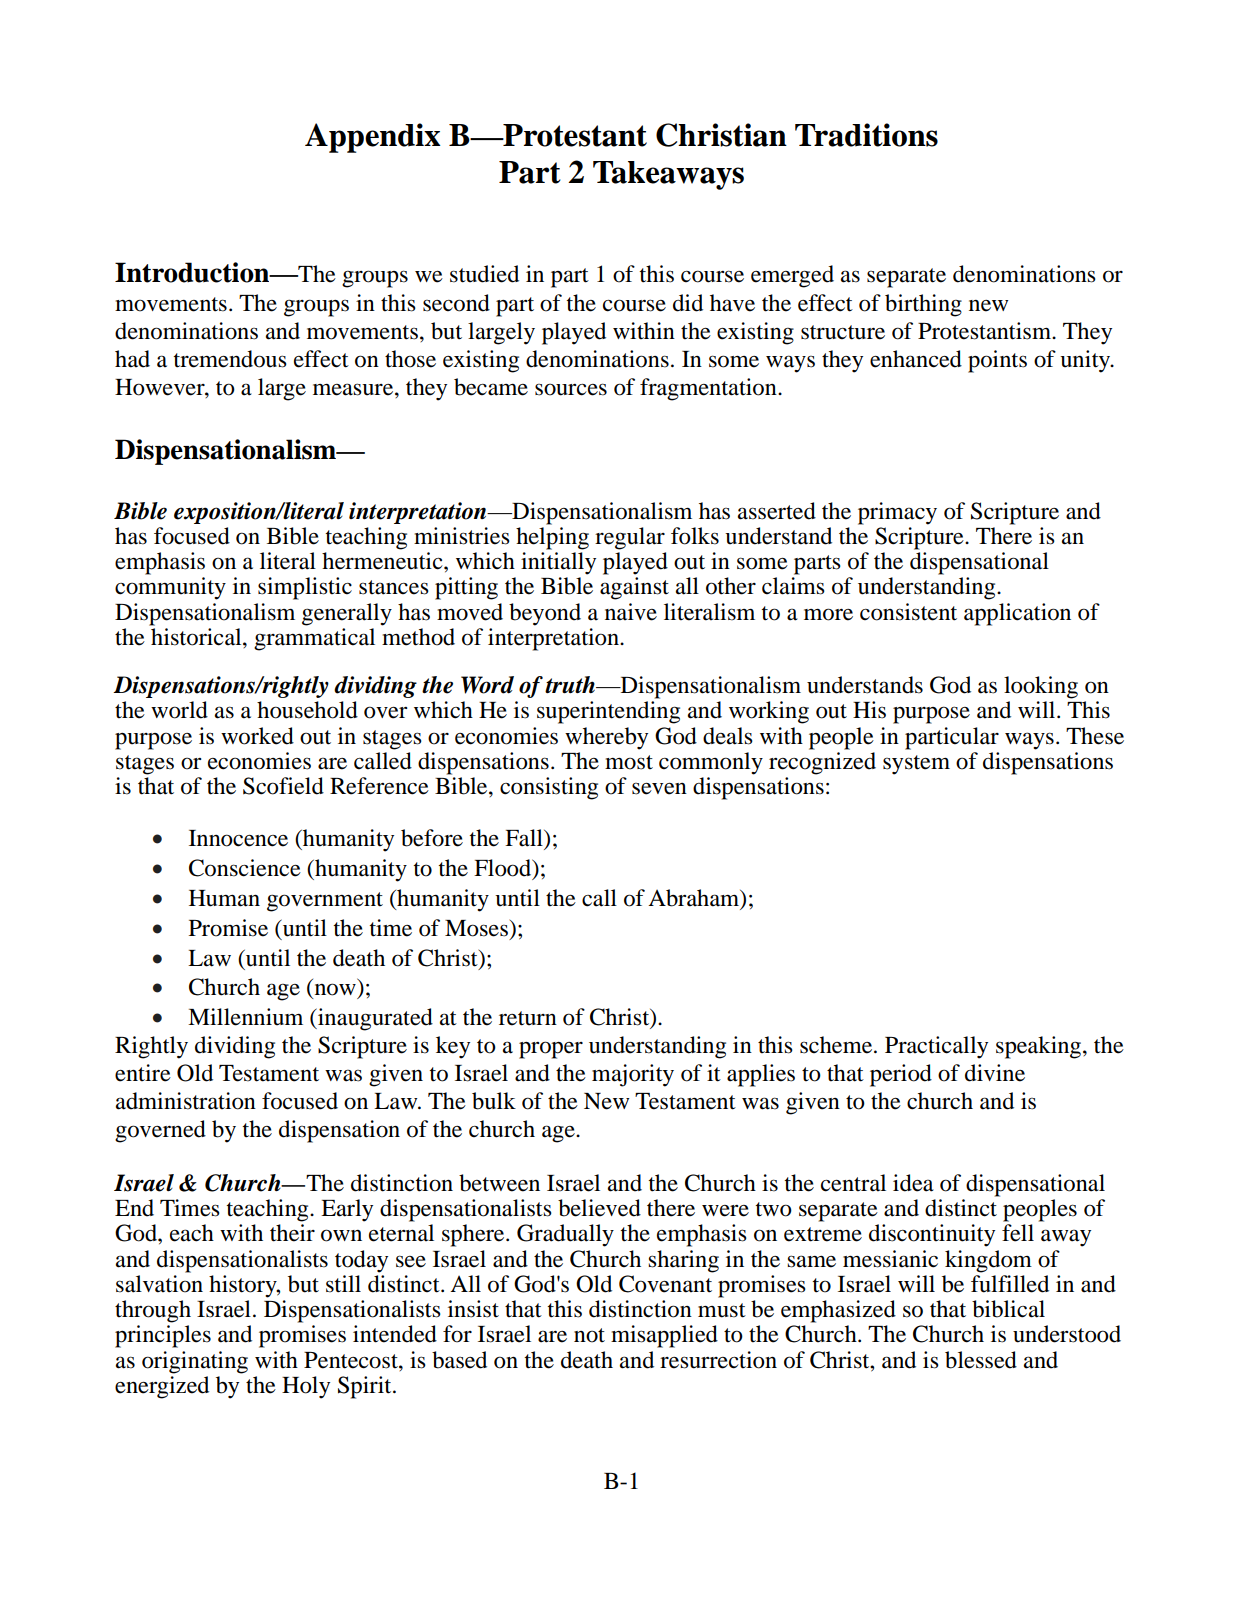 The image size is (1244, 1609). What do you see at coordinates (589, 1335) in the screenshot?
I see `not` at bounding box center [589, 1335].
